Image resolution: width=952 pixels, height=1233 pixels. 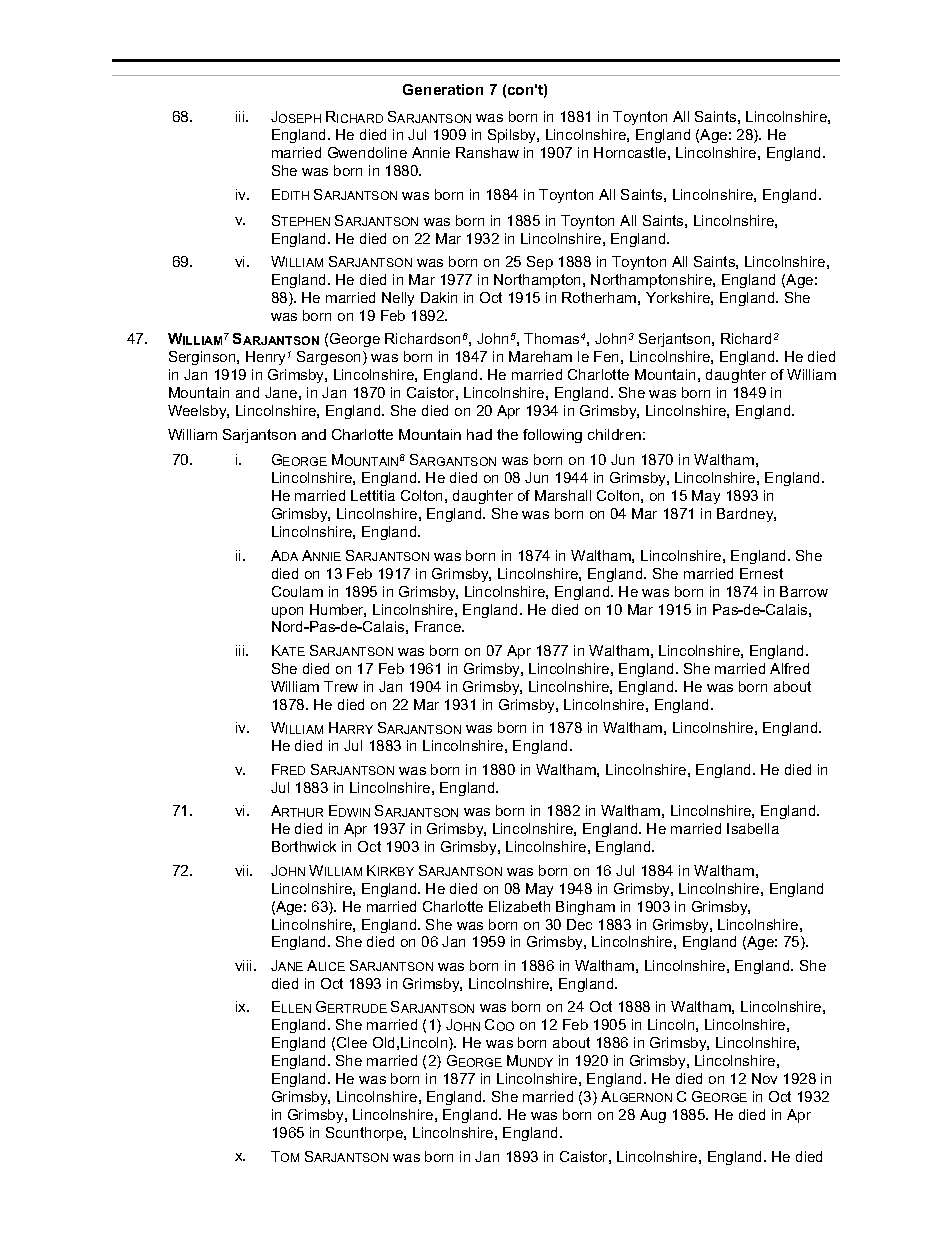 What do you see at coordinates (287, 612) in the image?
I see `upon` at bounding box center [287, 612].
